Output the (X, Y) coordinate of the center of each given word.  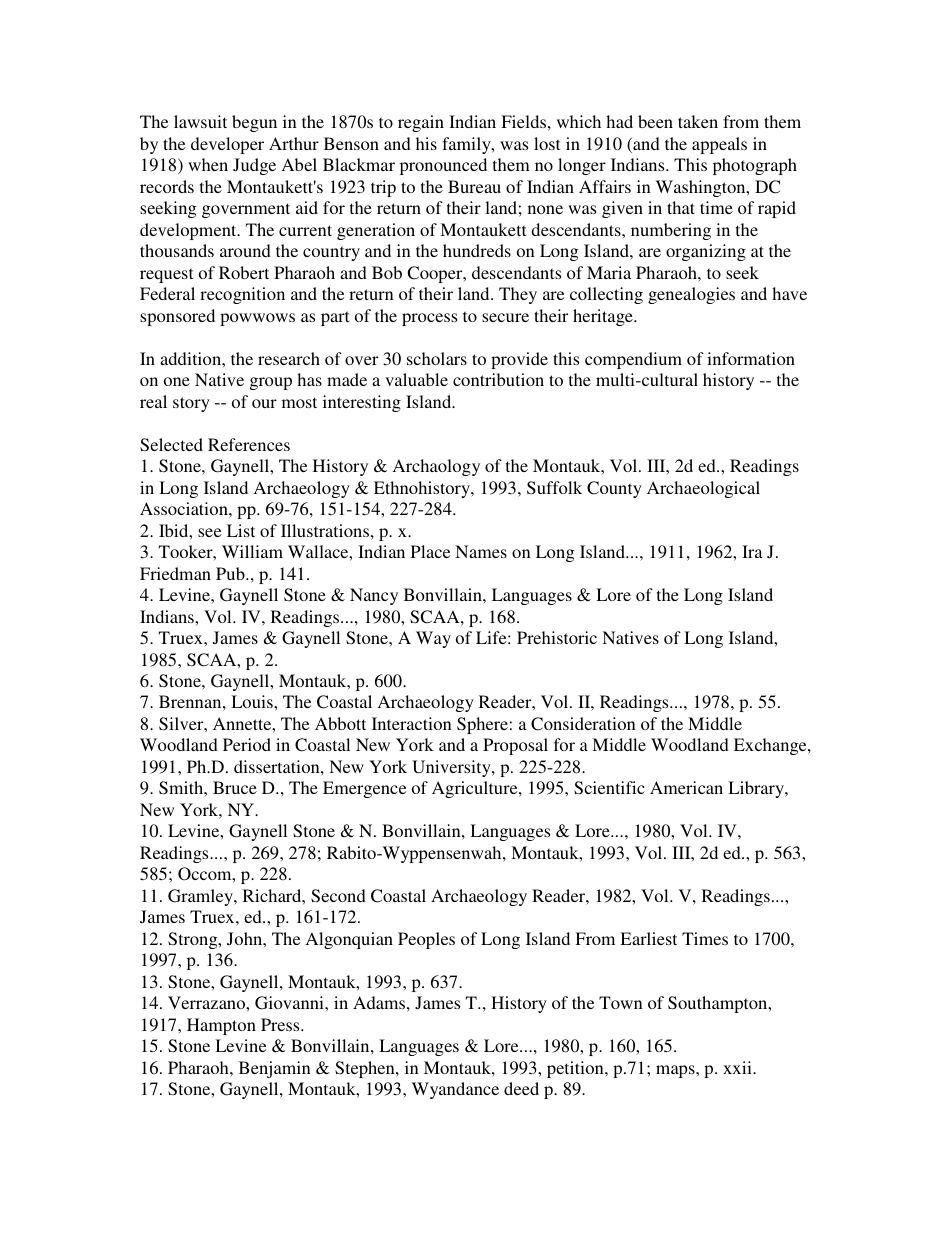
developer (227, 145)
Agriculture (476, 789)
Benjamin (275, 1069)
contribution (498, 379)
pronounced (443, 166)
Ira (752, 551)
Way (433, 639)
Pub (231, 573)
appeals (719, 145)
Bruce (235, 787)
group (271, 383)
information (751, 358)
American (686, 787)
